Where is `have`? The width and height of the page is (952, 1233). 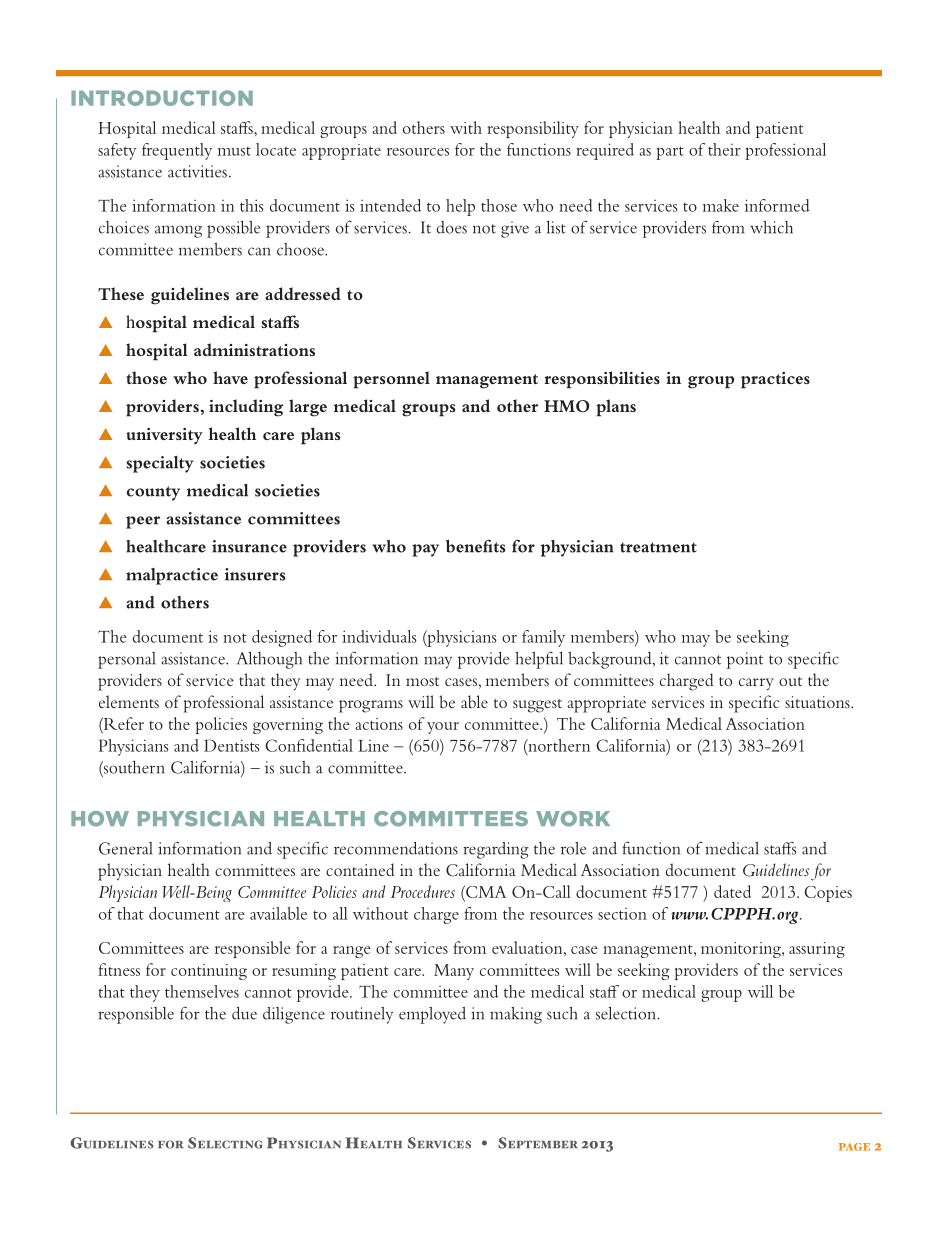 have is located at coordinates (230, 377).
